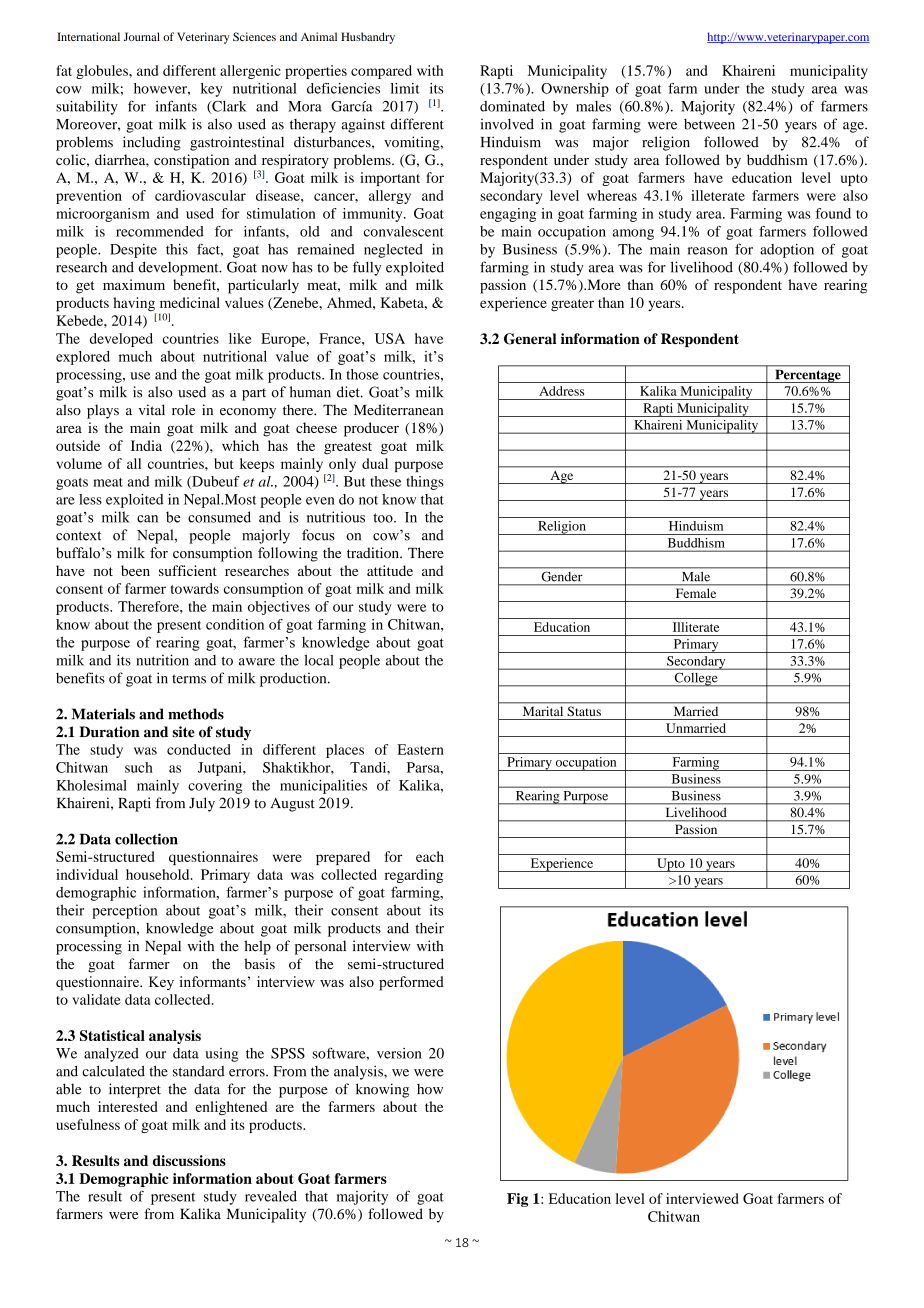 The image size is (924, 1308). I want to click on limit, so click(405, 88).
